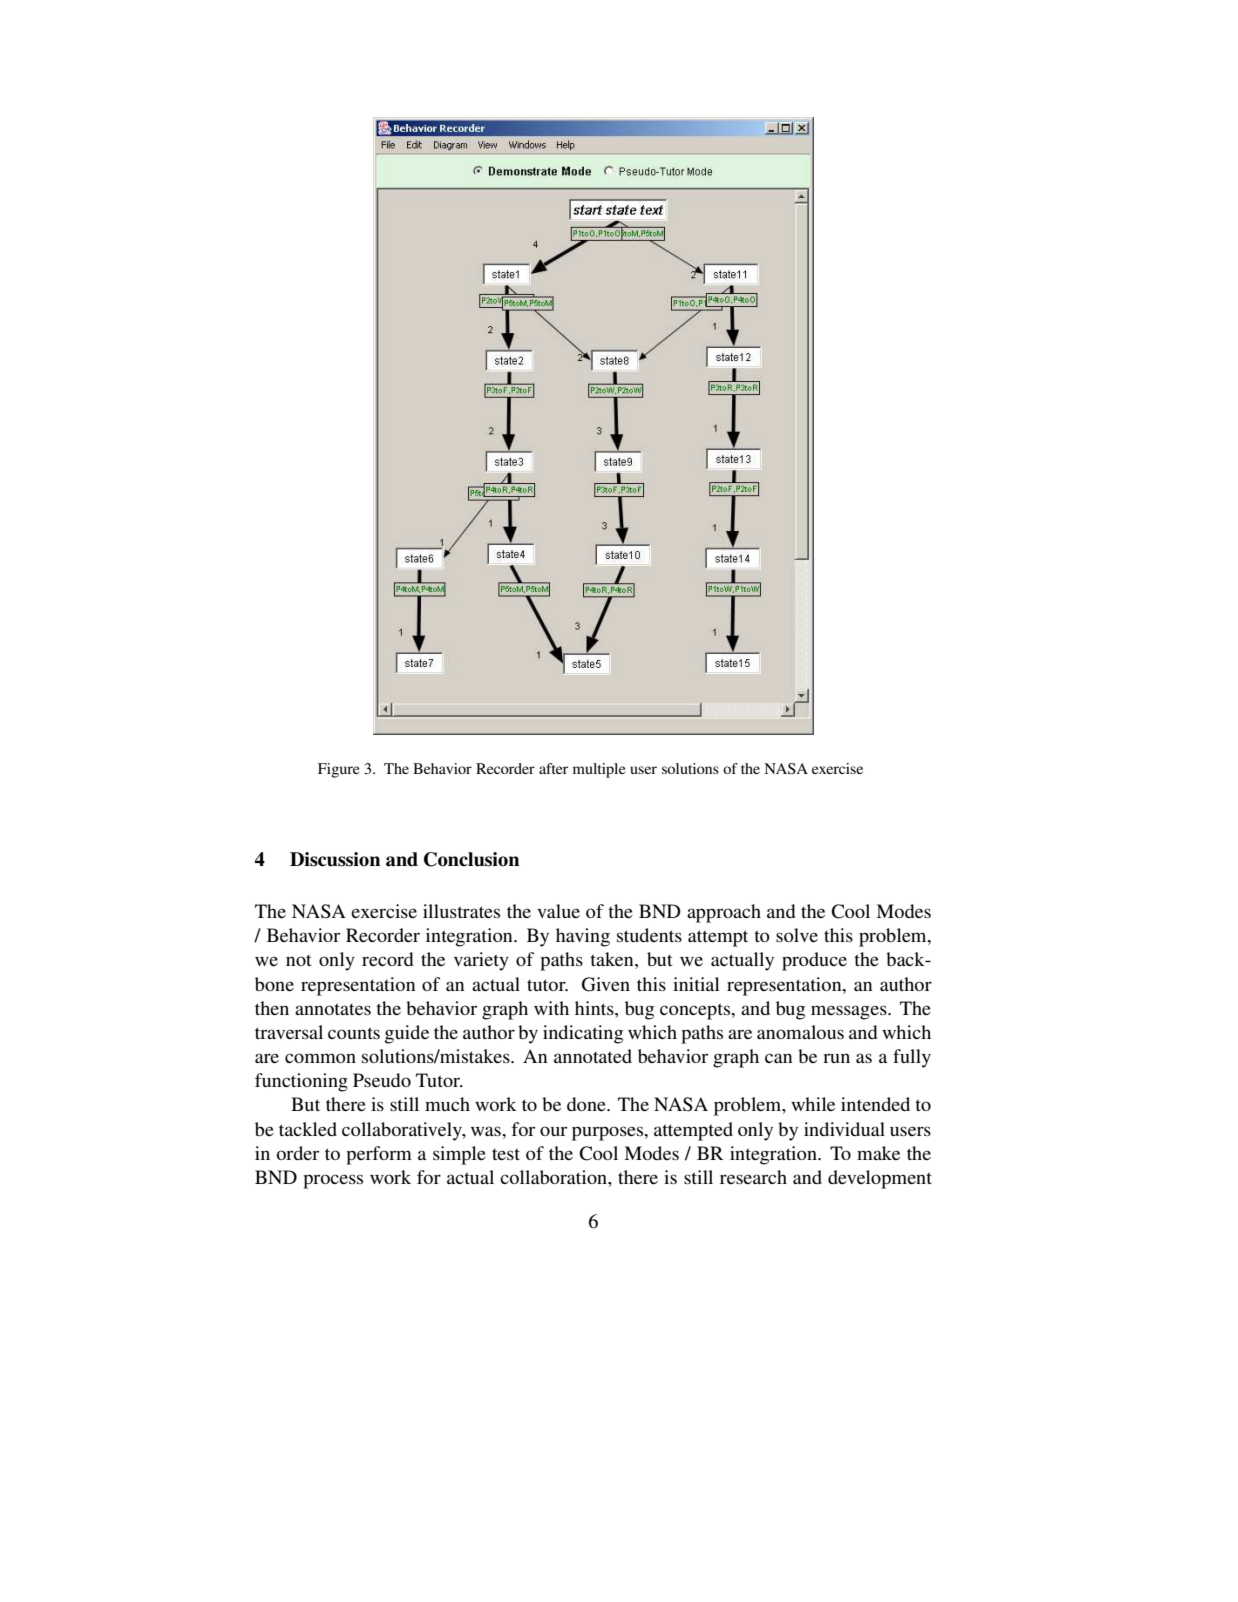 The height and width of the screenshot is (1602, 1238). What do you see at coordinates (606, 984) in the screenshot?
I see `Given` at bounding box center [606, 984].
